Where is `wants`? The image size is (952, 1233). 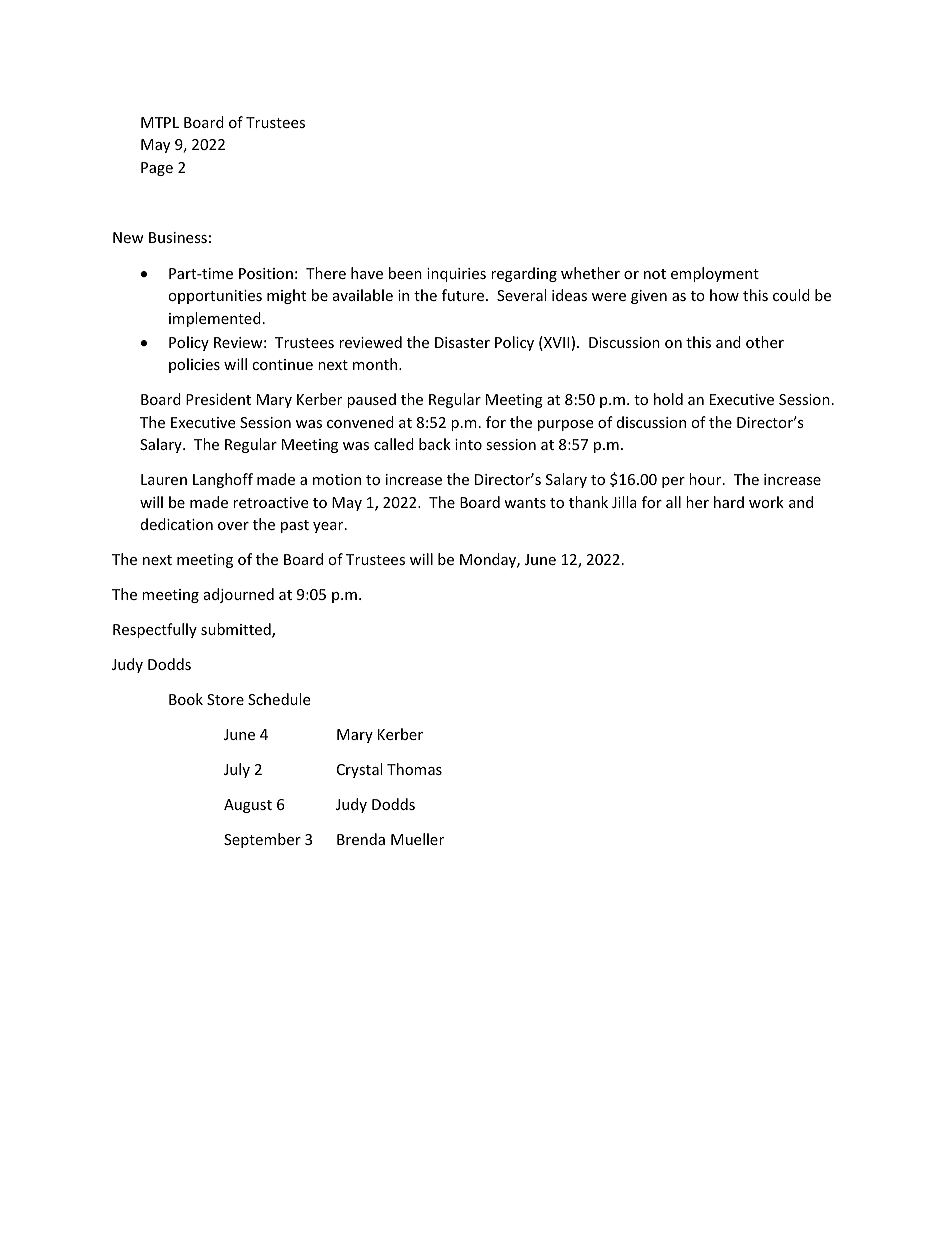 wants is located at coordinates (525, 503).
